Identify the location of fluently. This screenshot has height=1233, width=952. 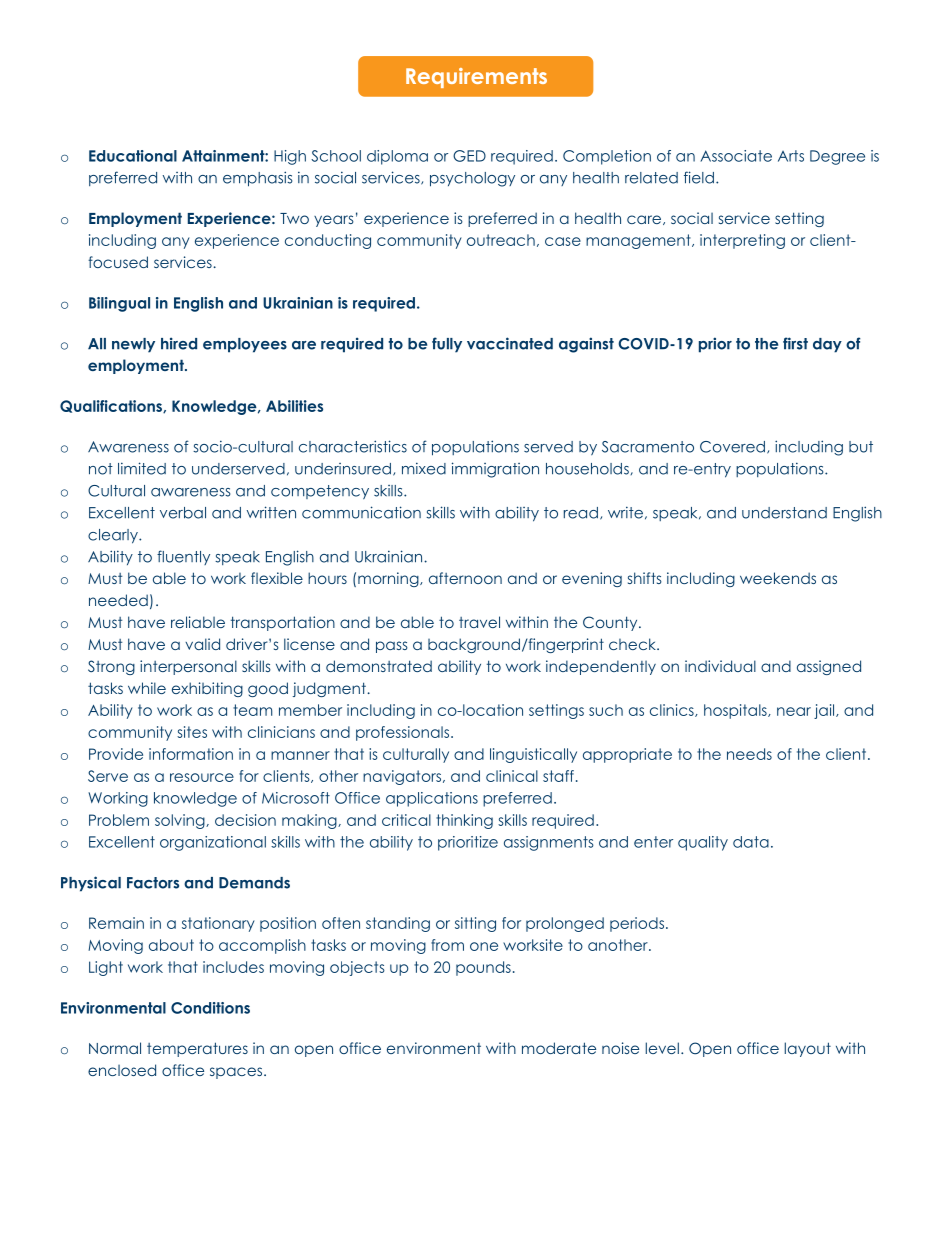
(183, 557).
